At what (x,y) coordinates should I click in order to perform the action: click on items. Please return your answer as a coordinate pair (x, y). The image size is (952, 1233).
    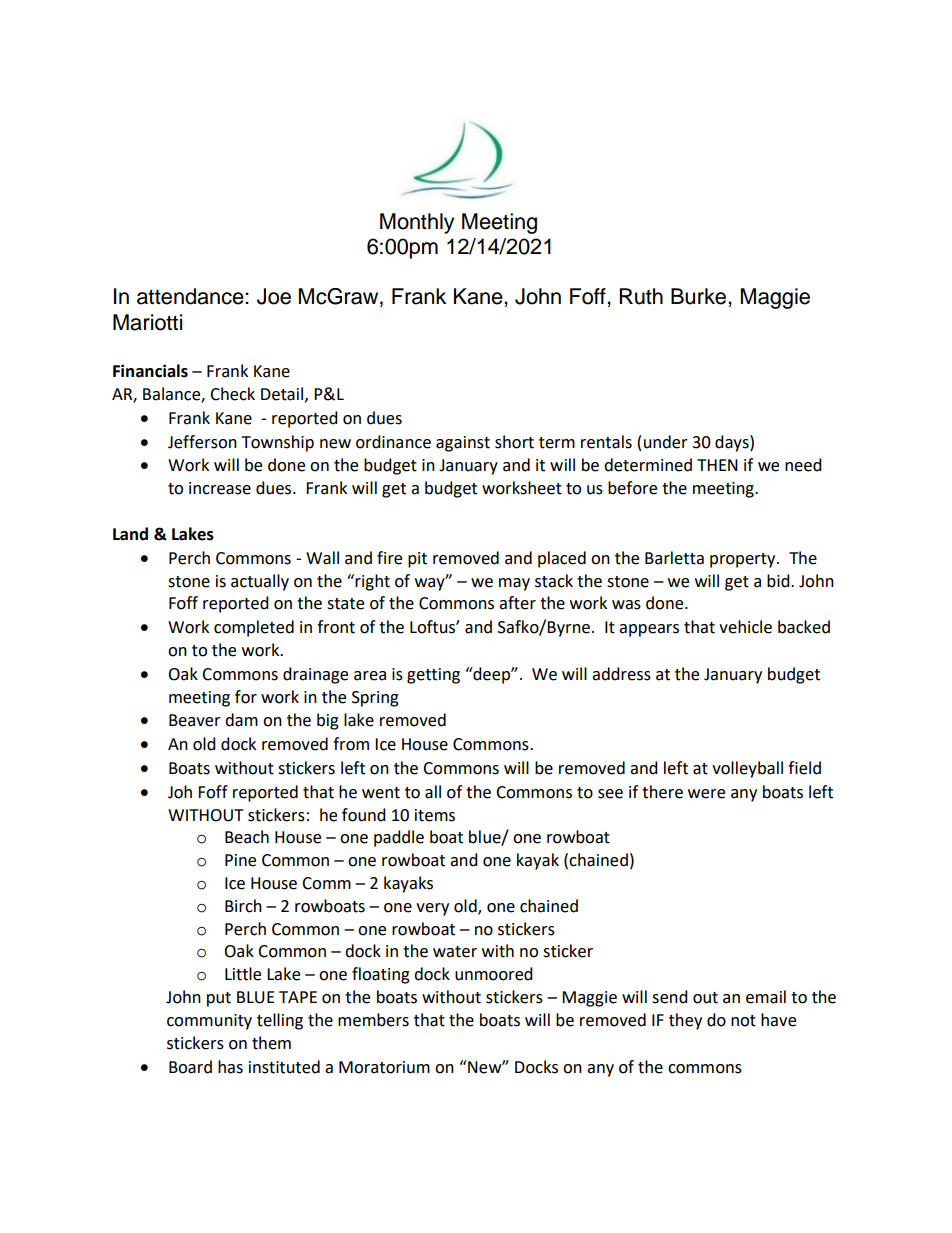
    Looking at the image, I should click on (435, 815).
